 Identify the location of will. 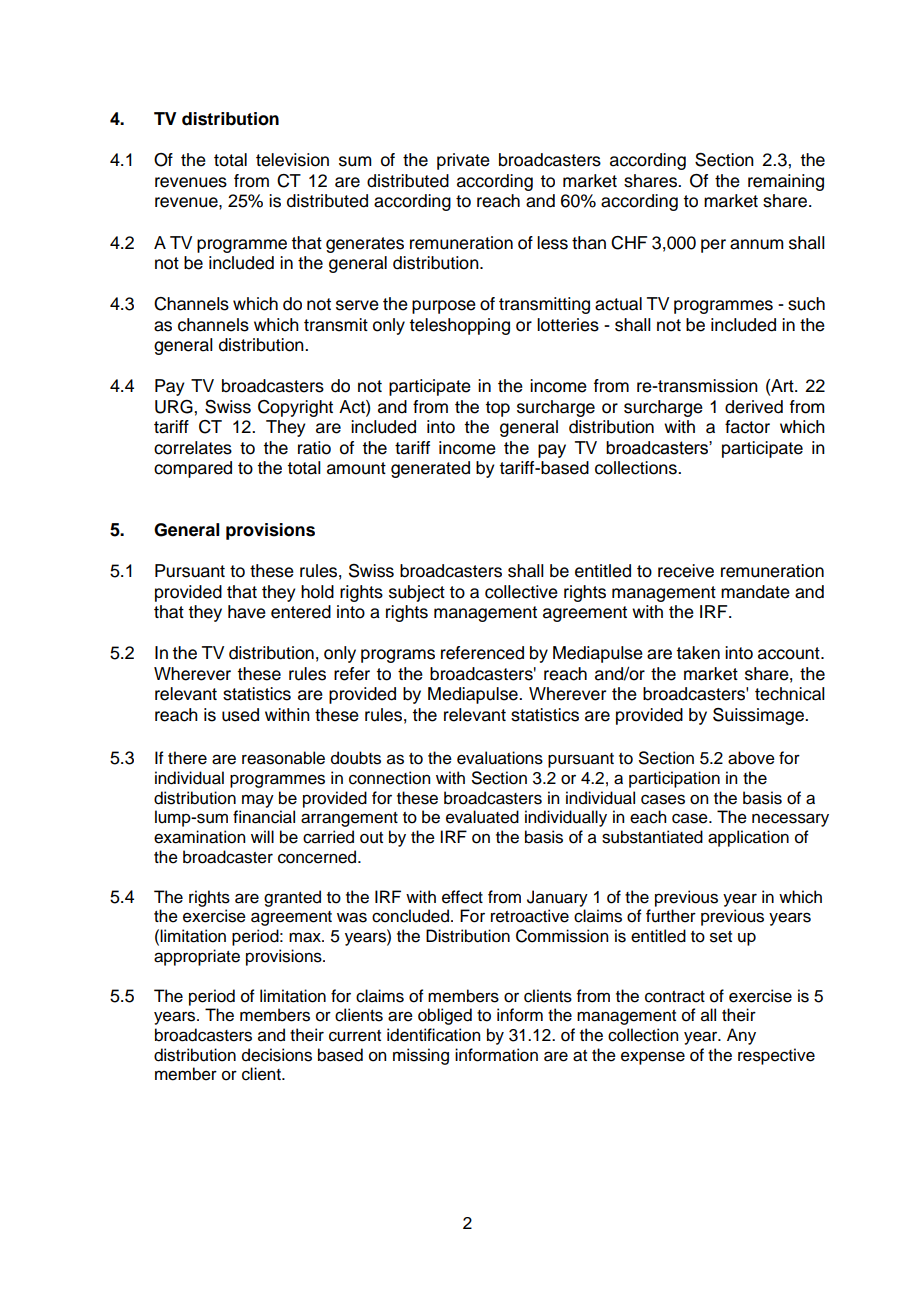
(262, 836).
